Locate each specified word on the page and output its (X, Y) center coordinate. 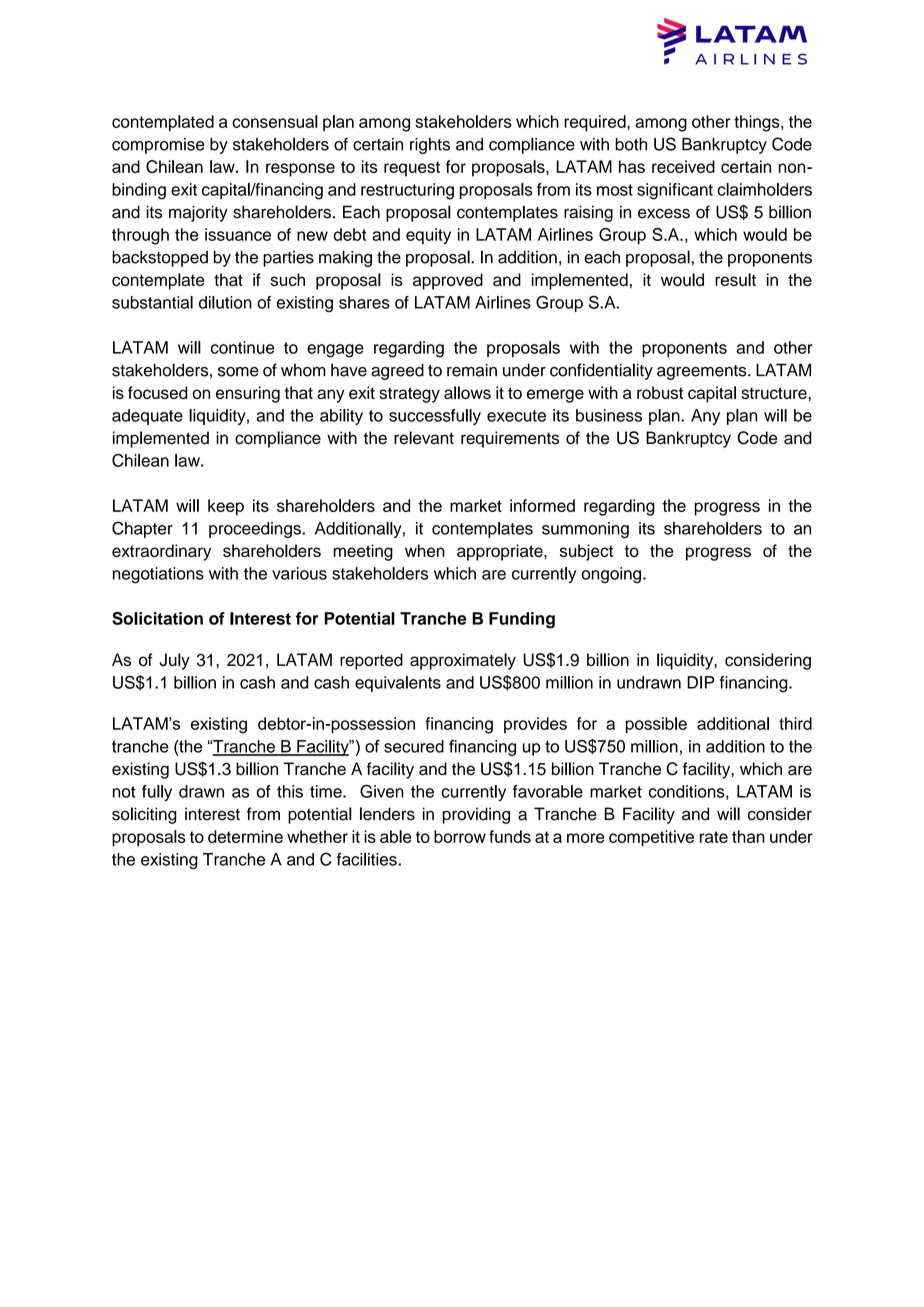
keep (226, 507)
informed (542, 505)
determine (245, 836)
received (683, 166)
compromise (158, 146)
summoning (585, 530)
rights (430, 146)
